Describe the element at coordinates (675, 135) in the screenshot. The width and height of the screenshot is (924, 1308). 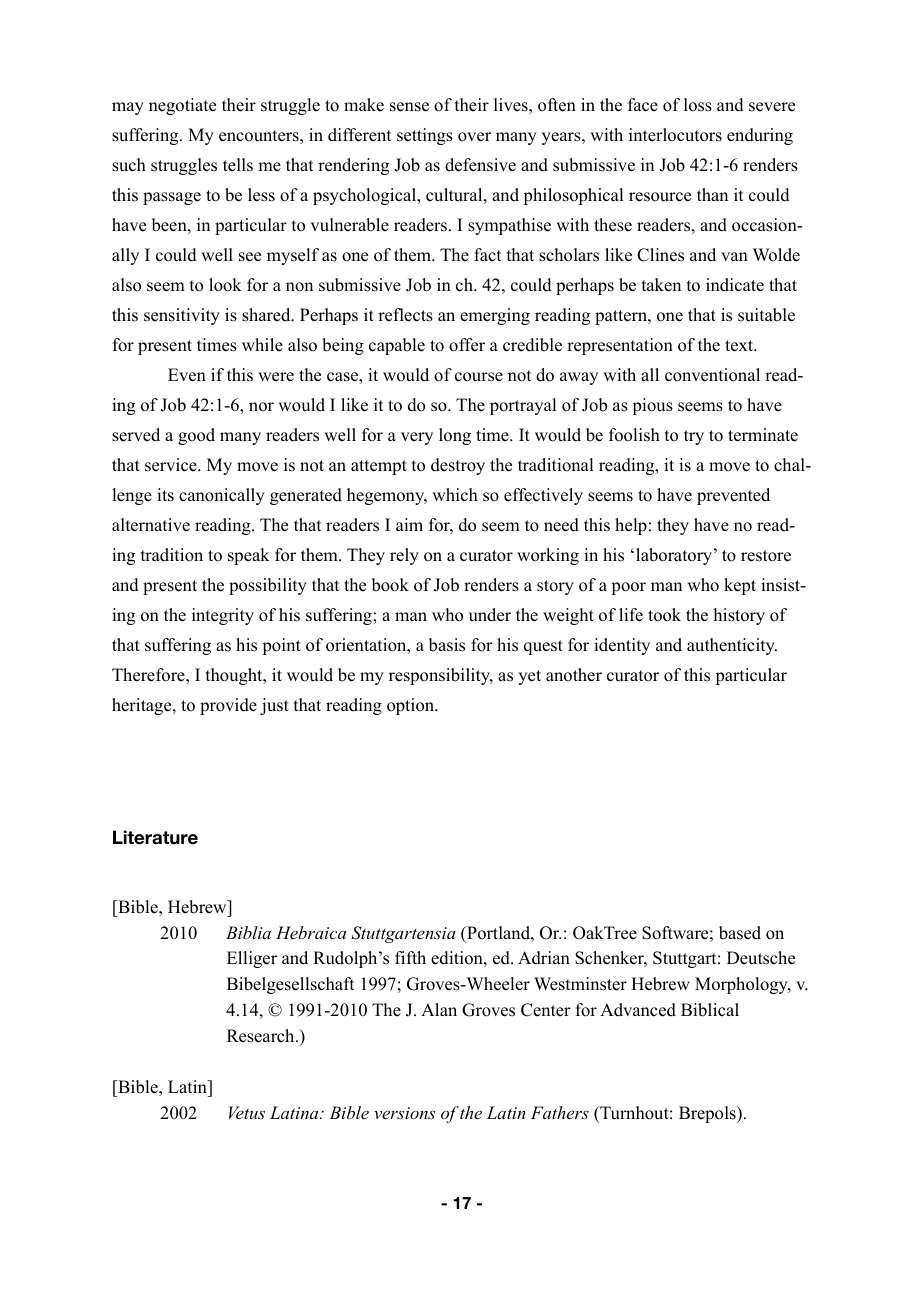
I see `interlocutors` at that location.
